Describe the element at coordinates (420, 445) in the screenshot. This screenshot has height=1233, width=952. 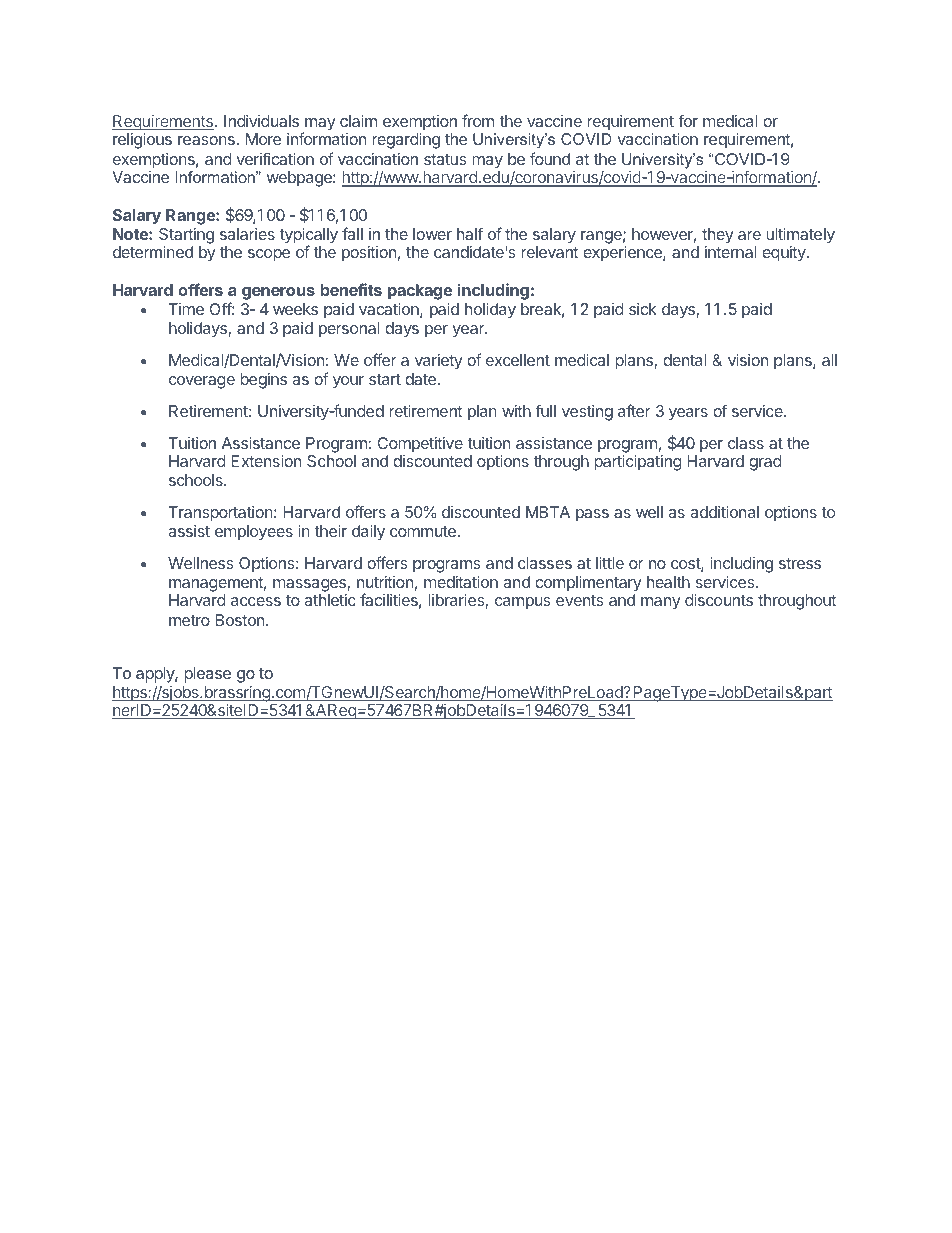
I see `Competitive` at that location.
